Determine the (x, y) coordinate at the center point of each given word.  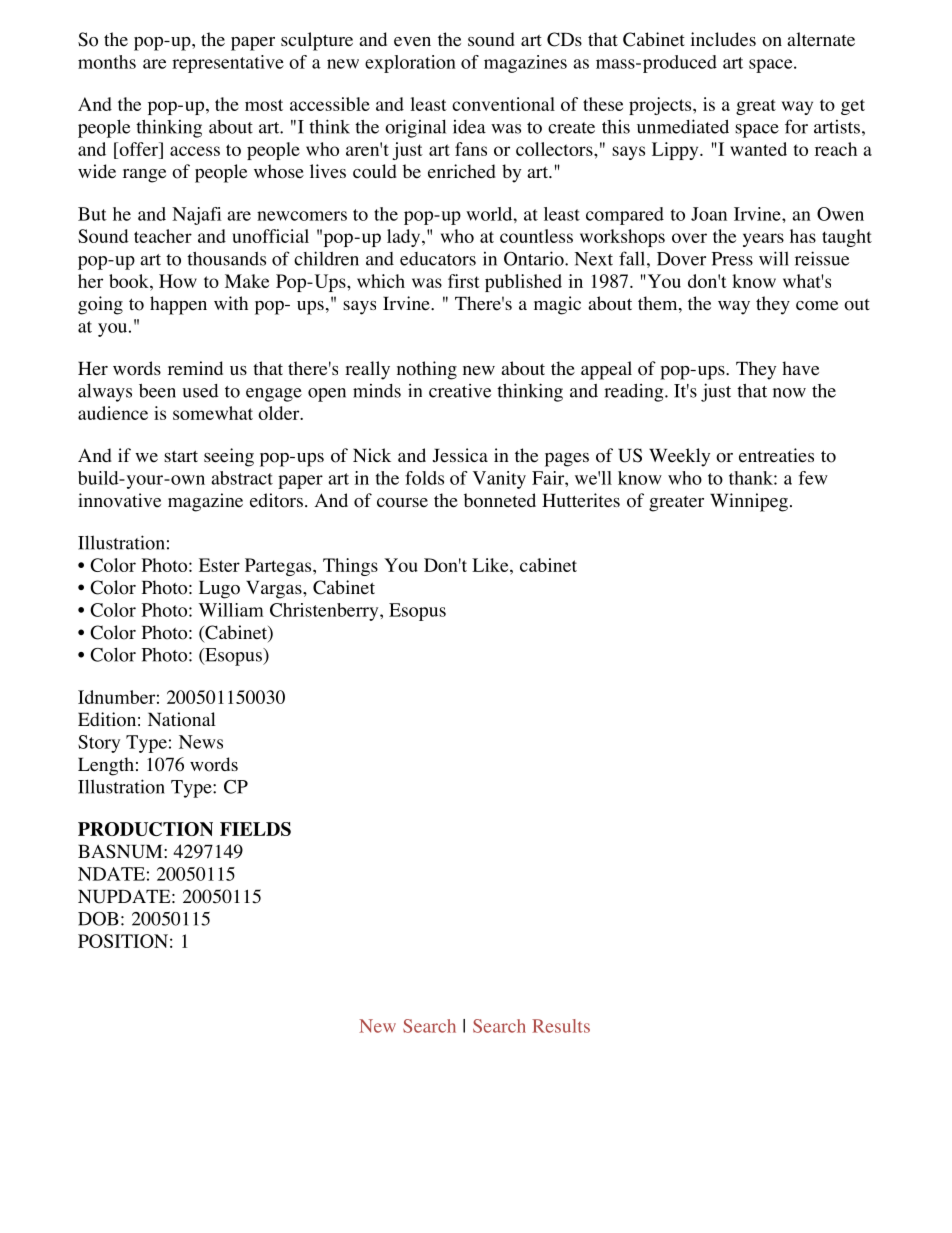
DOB (98, 918)
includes (723, 39)
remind (195, 368)
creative (460, 390)
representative (228, 64)
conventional (503, 104)
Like (491, 565)
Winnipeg (749, 502)
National (182, 719)
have (800, 368)
